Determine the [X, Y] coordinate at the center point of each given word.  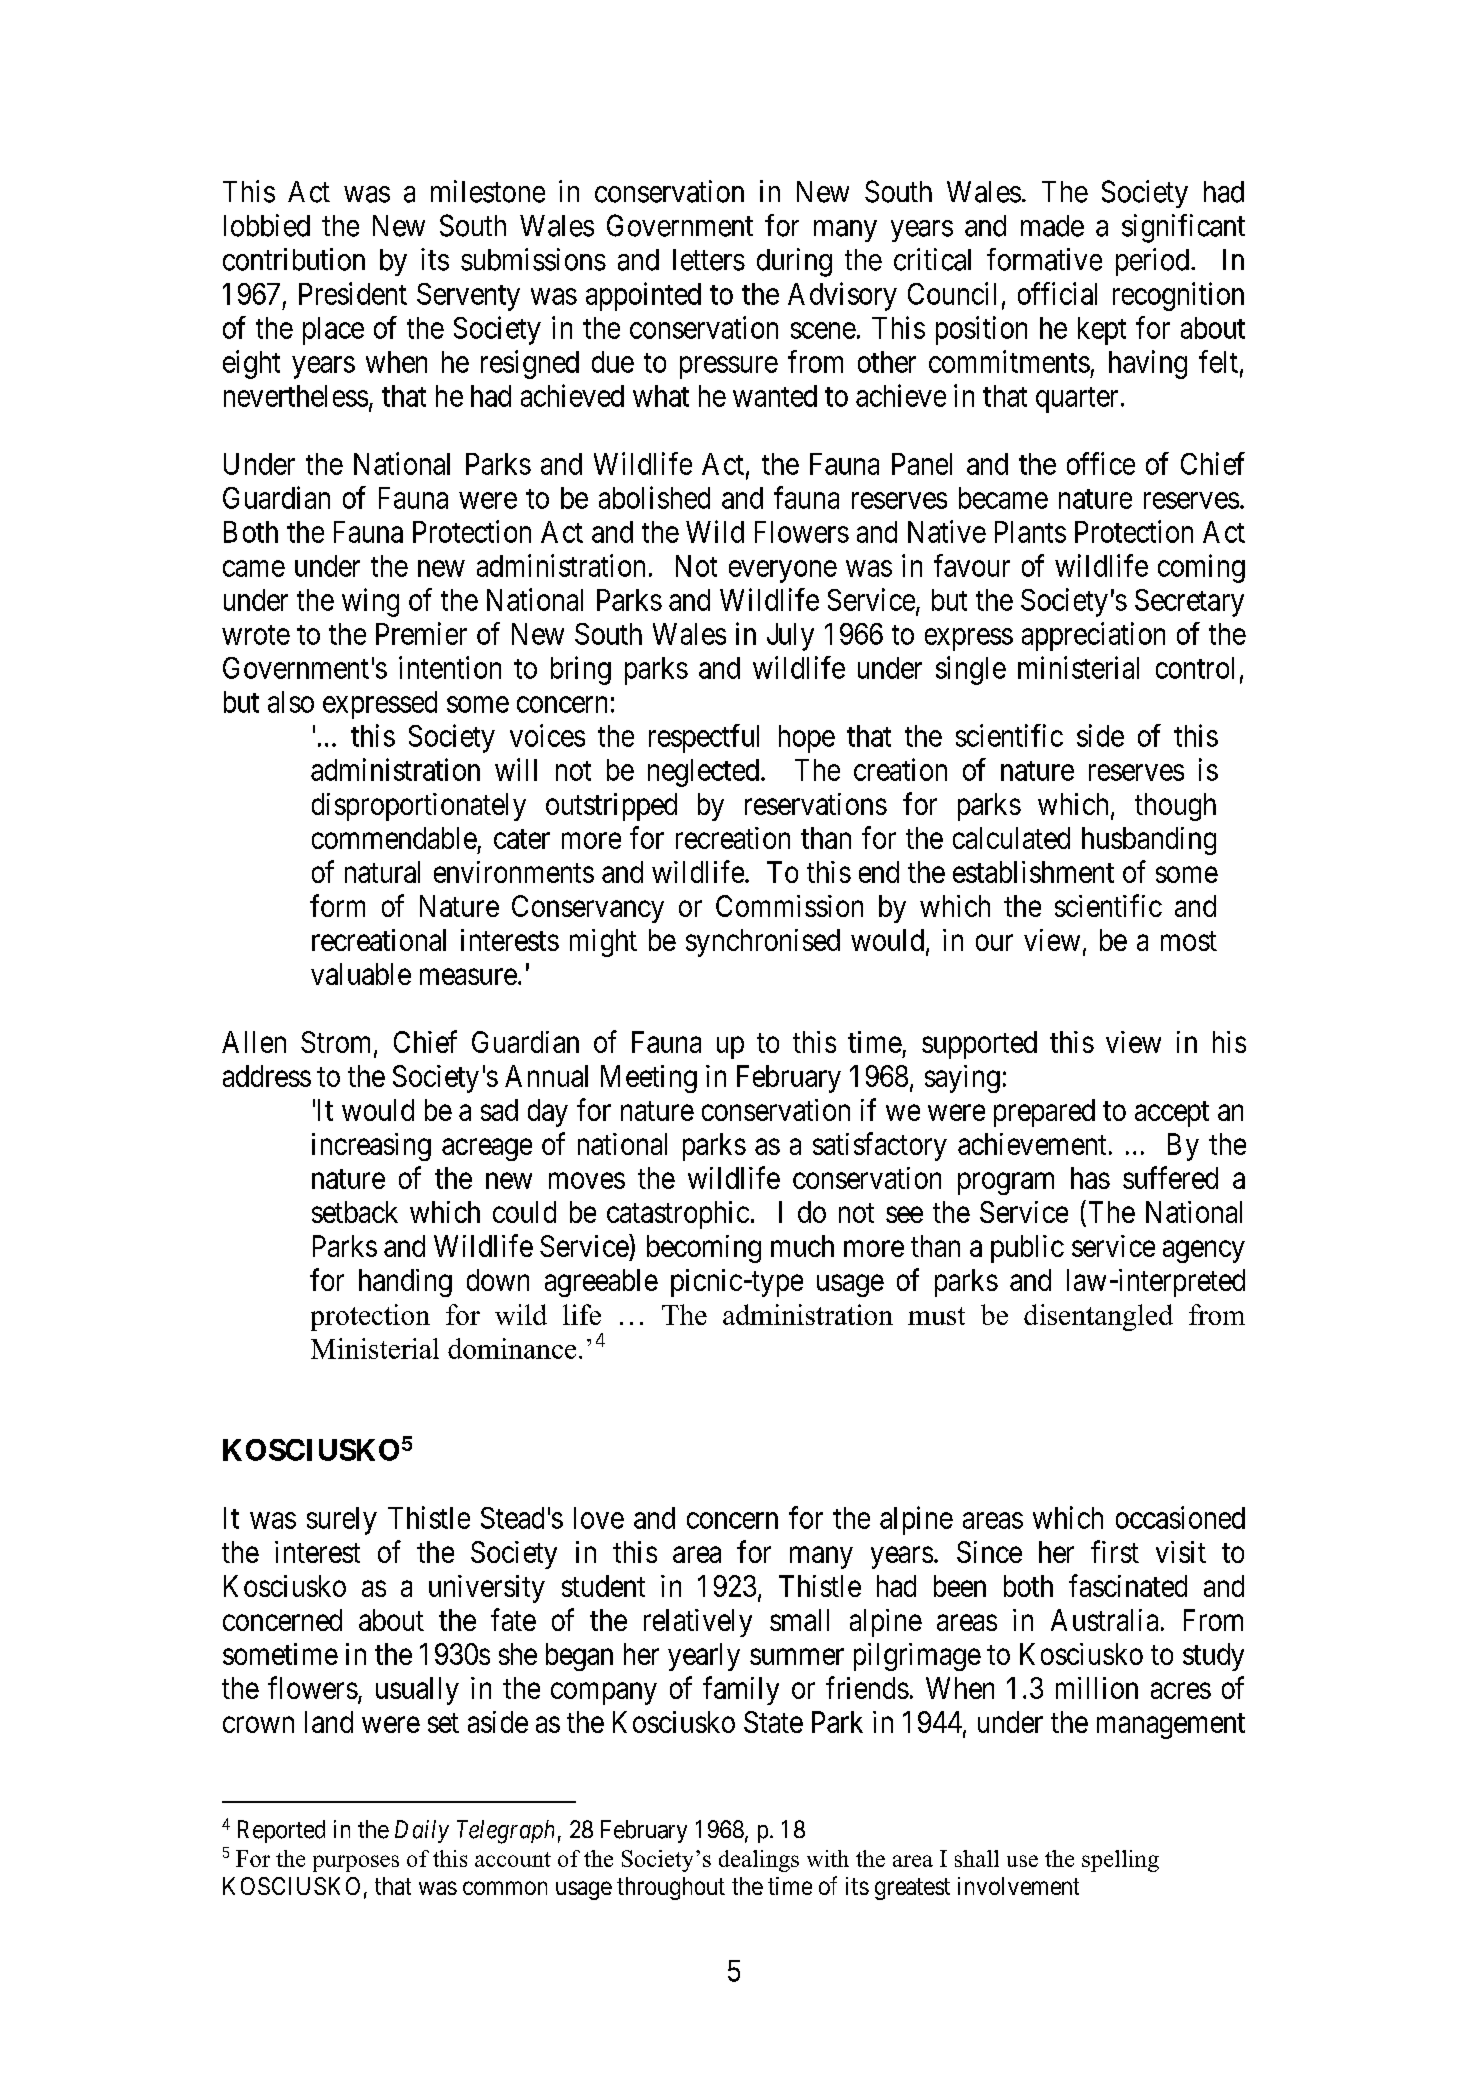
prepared [1044, 1113]
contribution [294, 259]
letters [709, 260]
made [1052, 226]
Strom [338, 1043]
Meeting [649, 1079]
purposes [356, 1863]
